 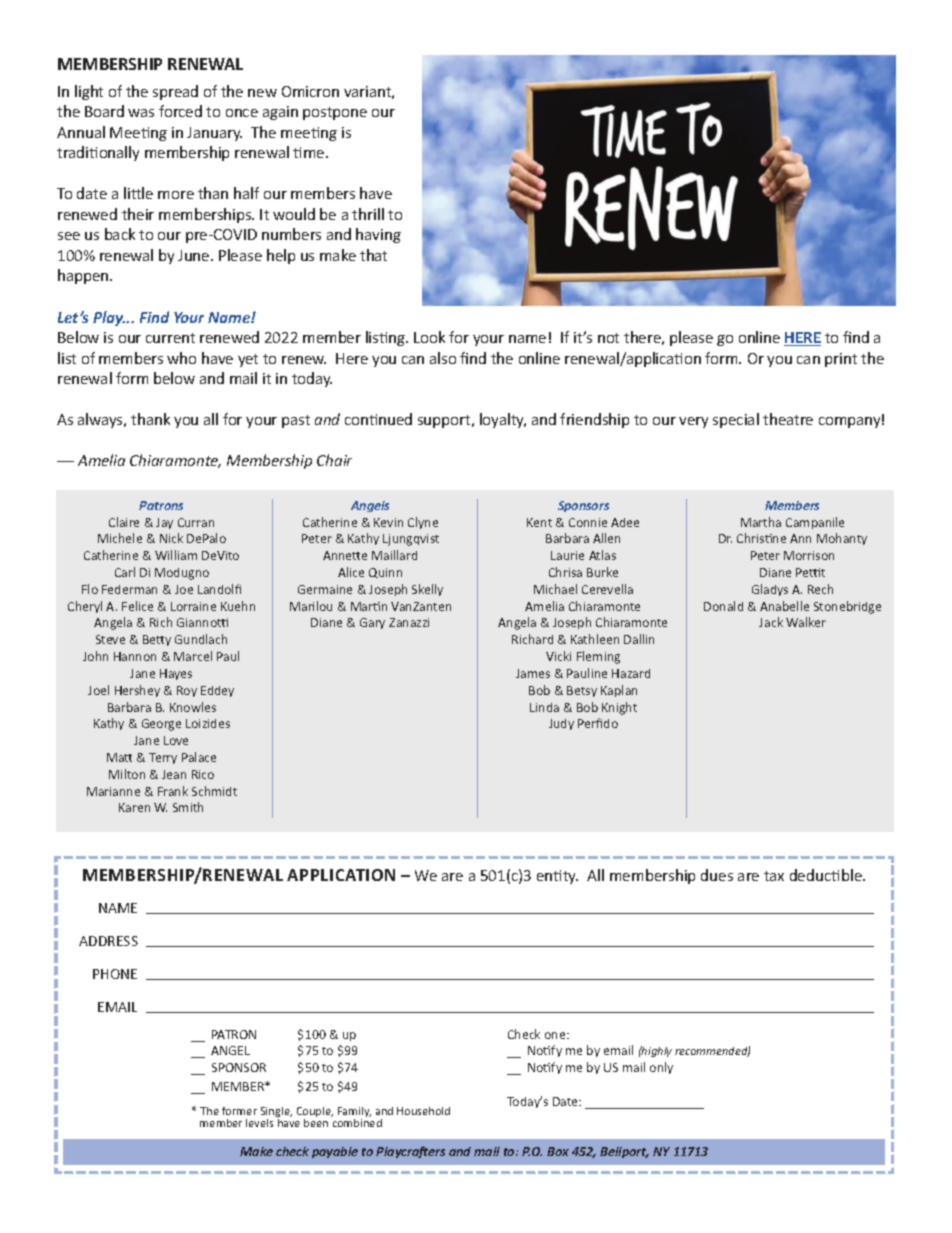 I want to click on tax, so click(x=774, y=876).
